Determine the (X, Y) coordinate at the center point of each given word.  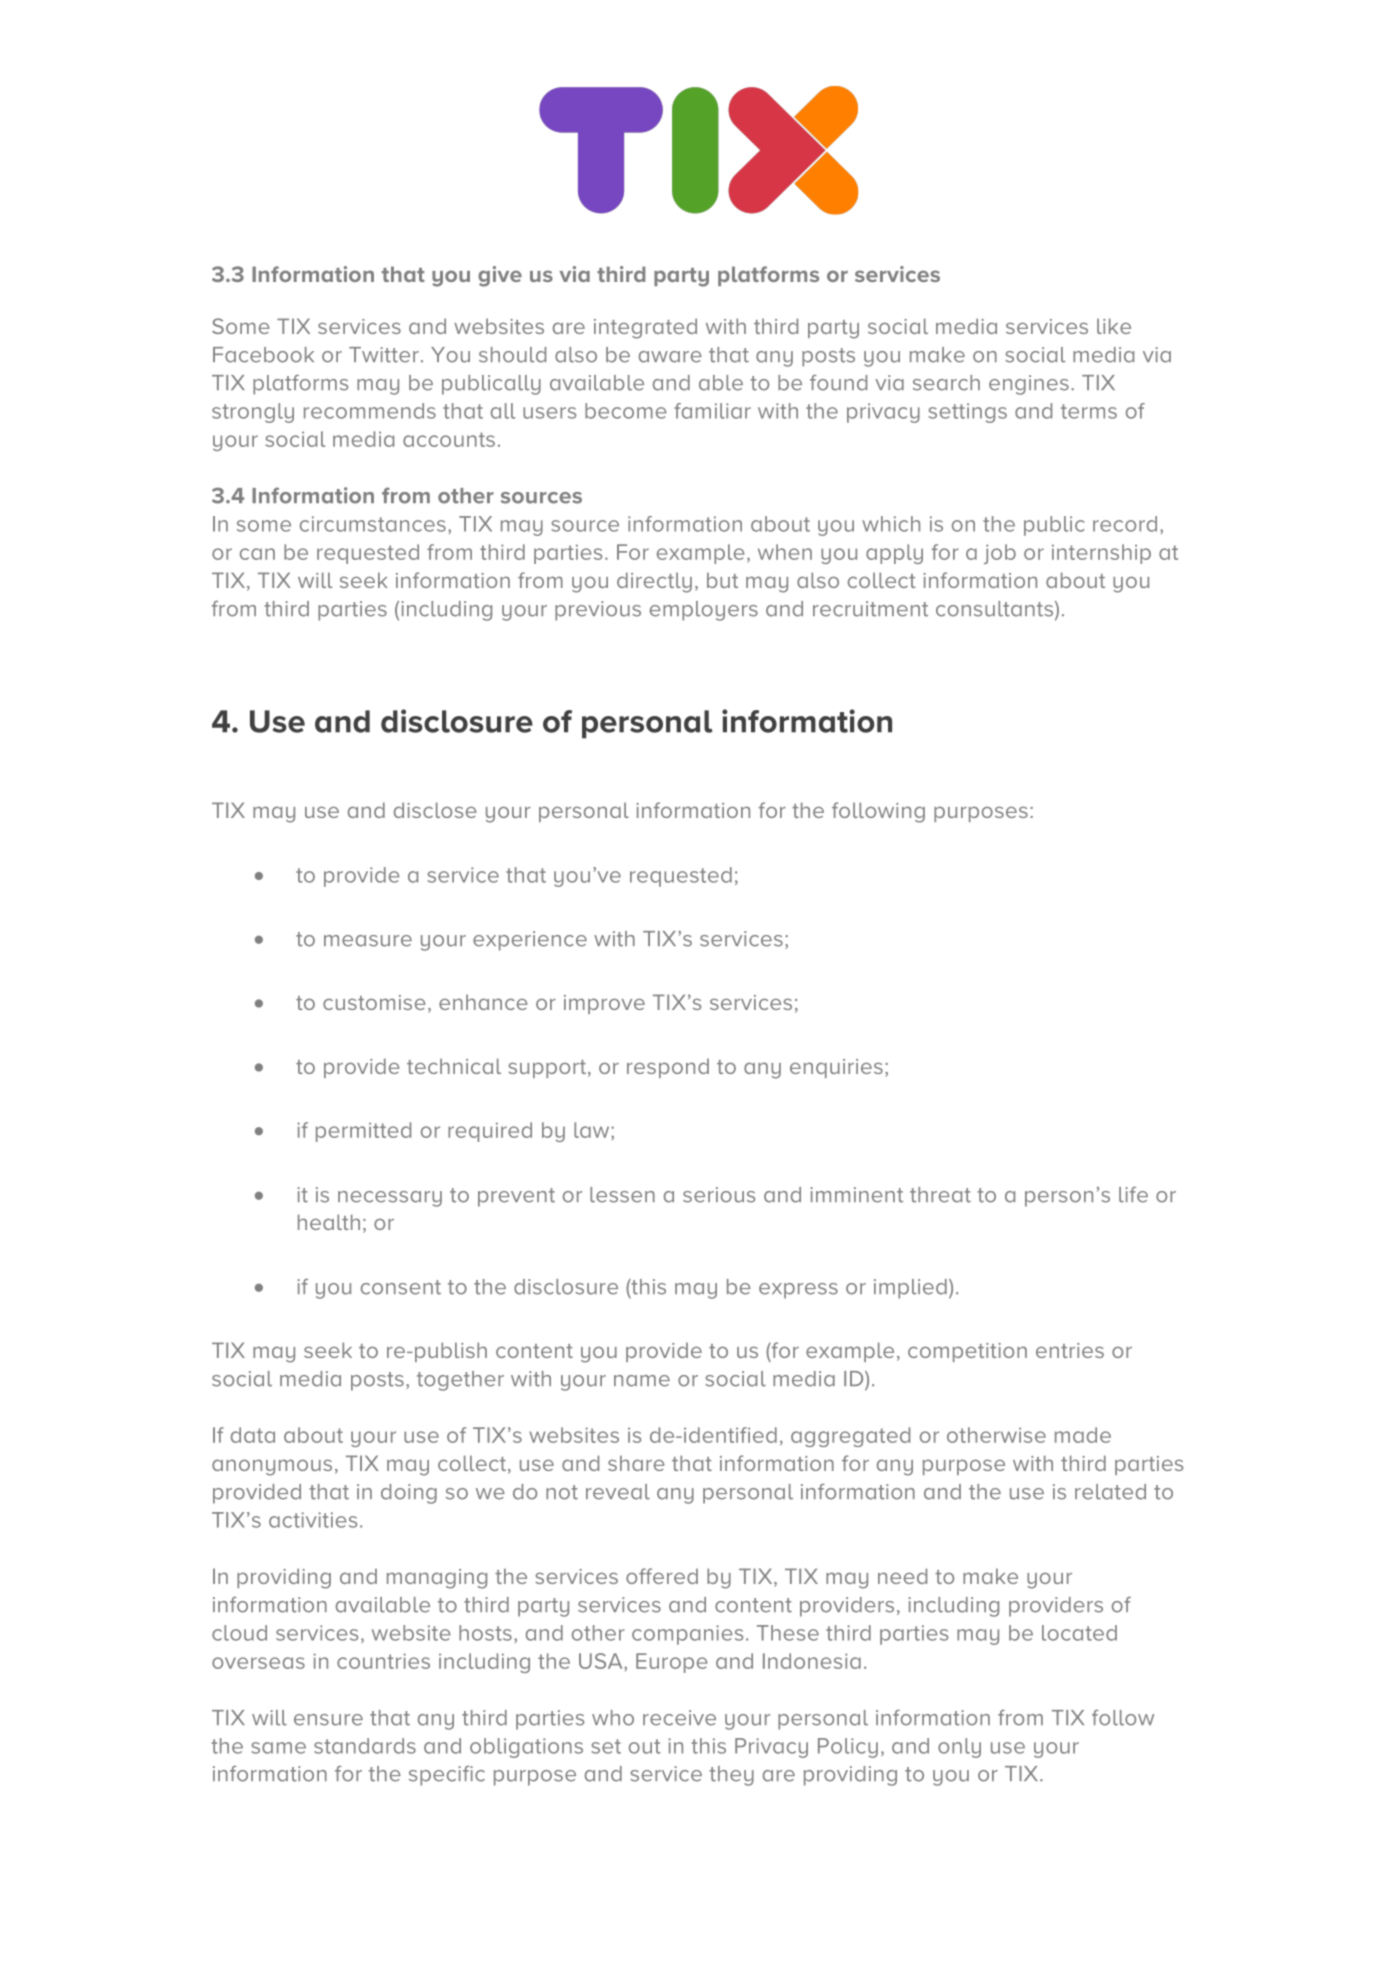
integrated (645, 328)
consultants (996, 610)
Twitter (384, 355)
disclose (435, 810)
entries (1070, 1350)
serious (719, 1195)
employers (704, 611)
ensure (328, 1720)
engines (1029, 385)
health (329, 1222)
